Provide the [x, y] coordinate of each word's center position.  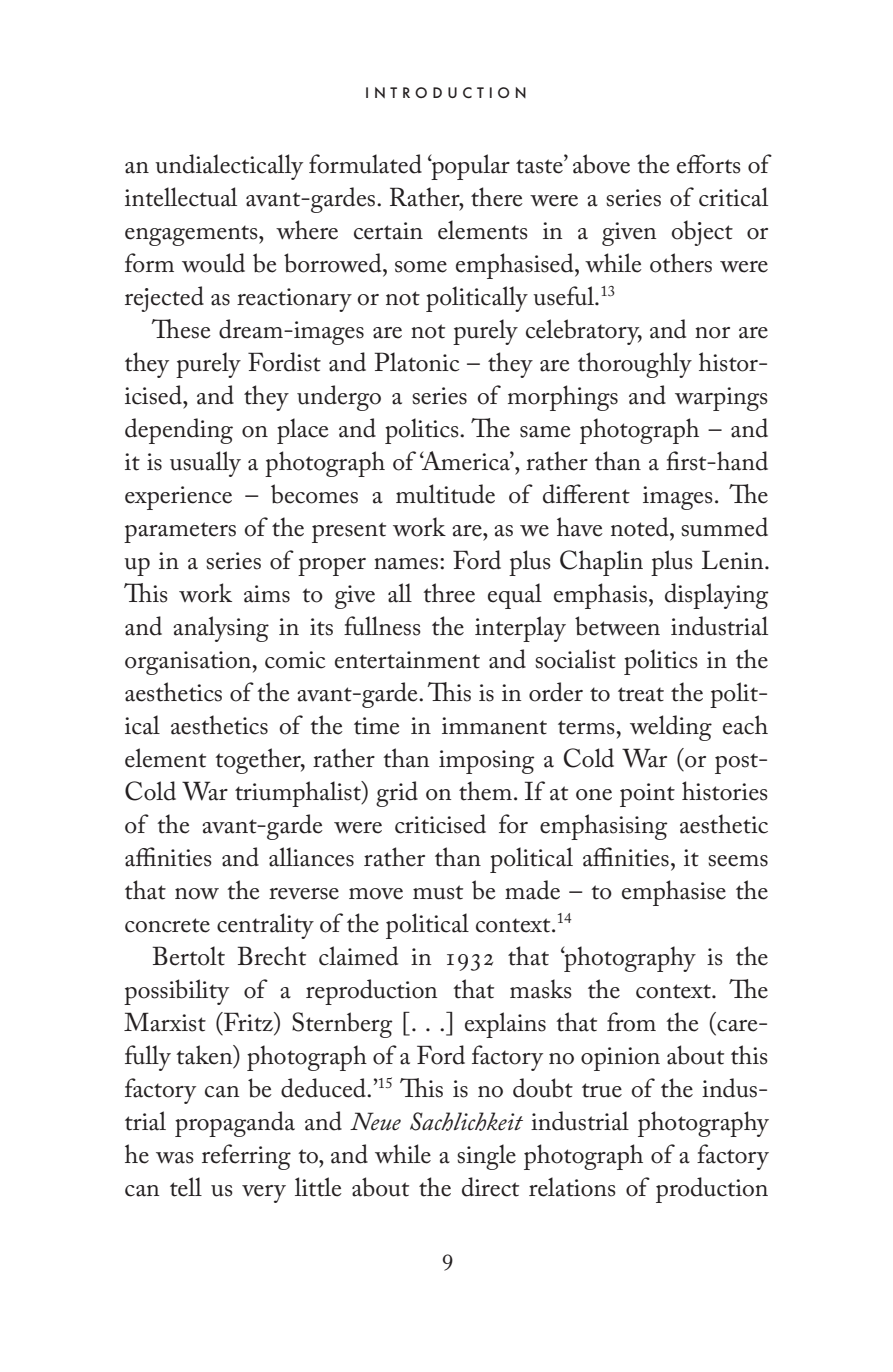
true [602, 1090]
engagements [192, 235]
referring [246, 1157]
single [486, 1157]
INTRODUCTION [446, 92]
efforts [709, 164]
